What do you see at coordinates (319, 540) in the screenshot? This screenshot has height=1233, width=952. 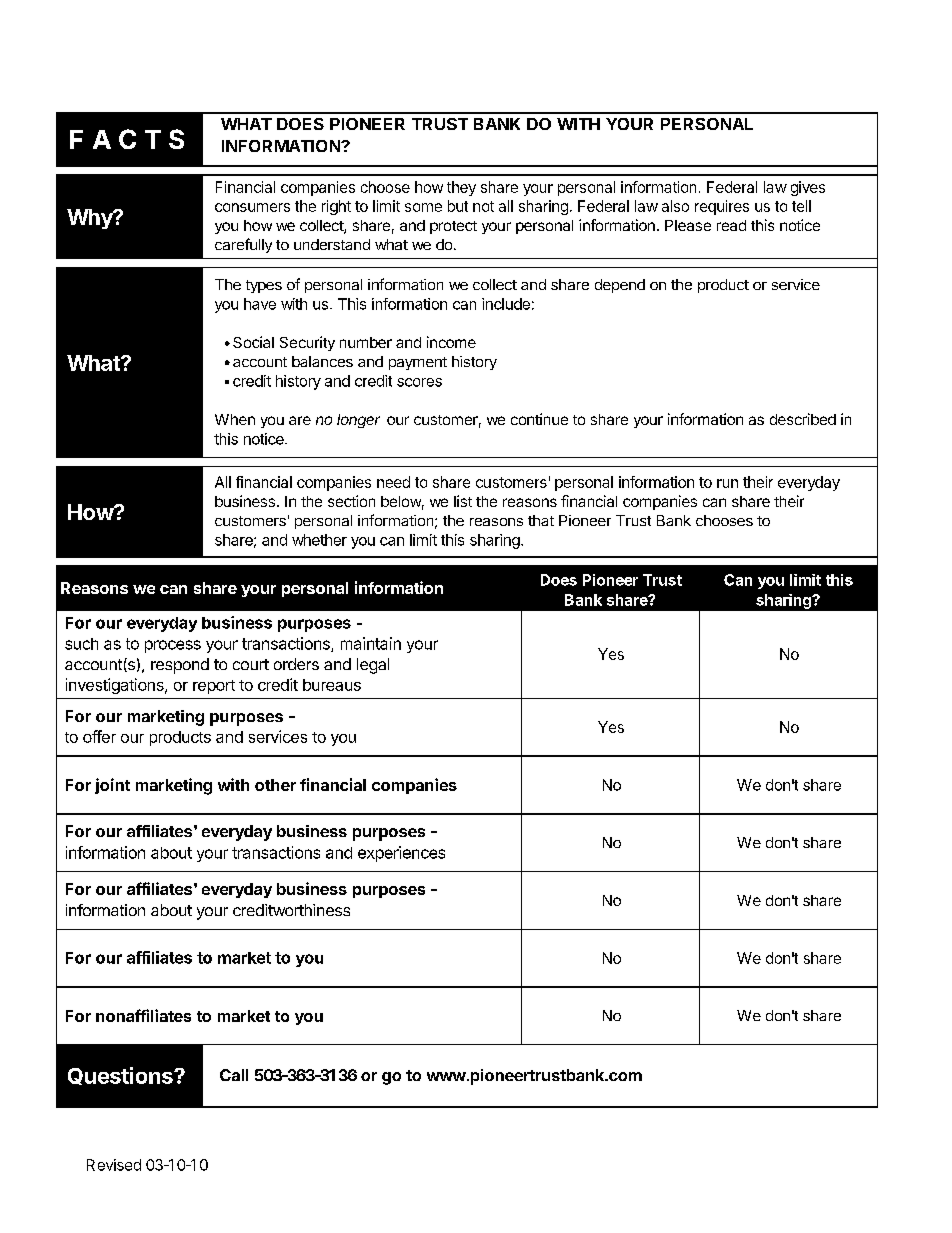 I see `whether` at bounding box center [319, 540].
